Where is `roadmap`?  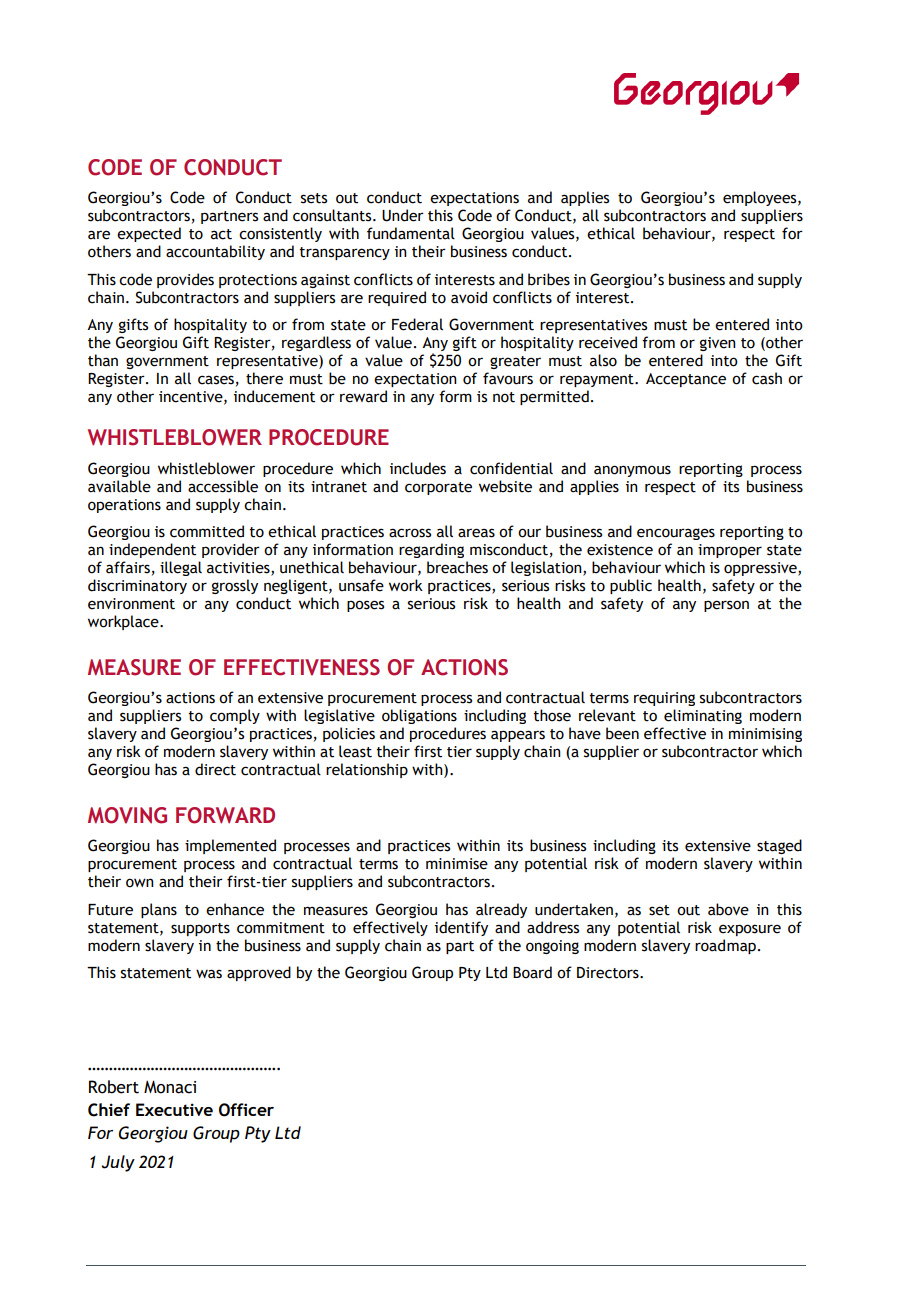 roadmap is located at coordinates (725, 946).
